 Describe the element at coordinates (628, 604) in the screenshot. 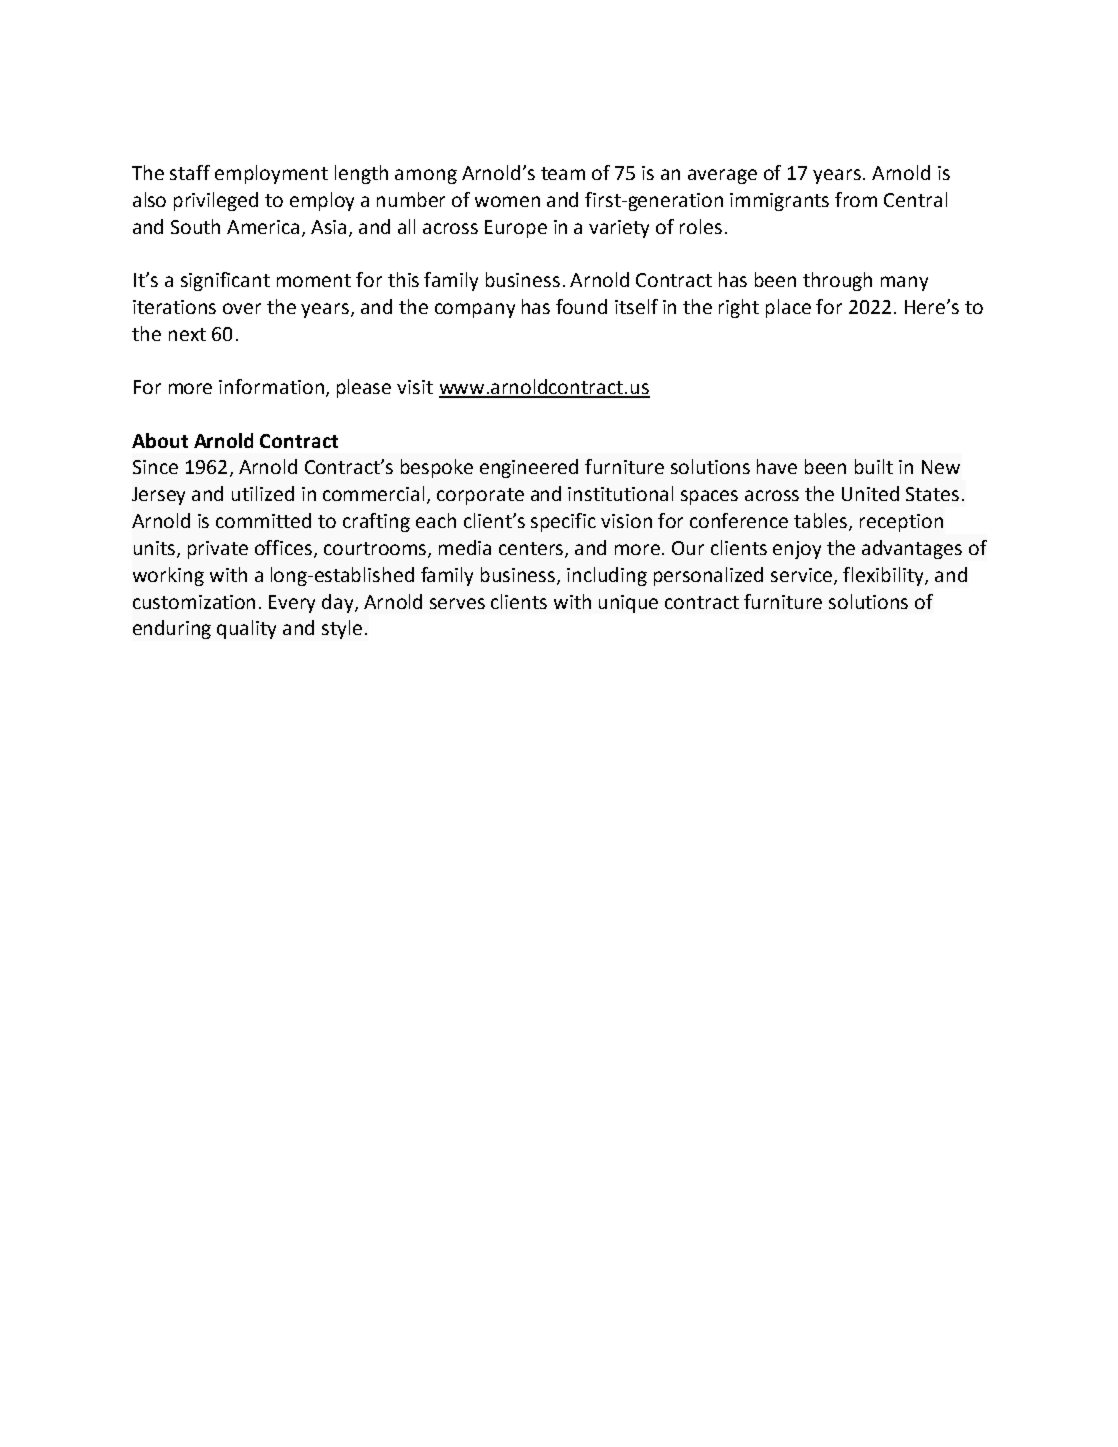

I see `unique` at that location.
